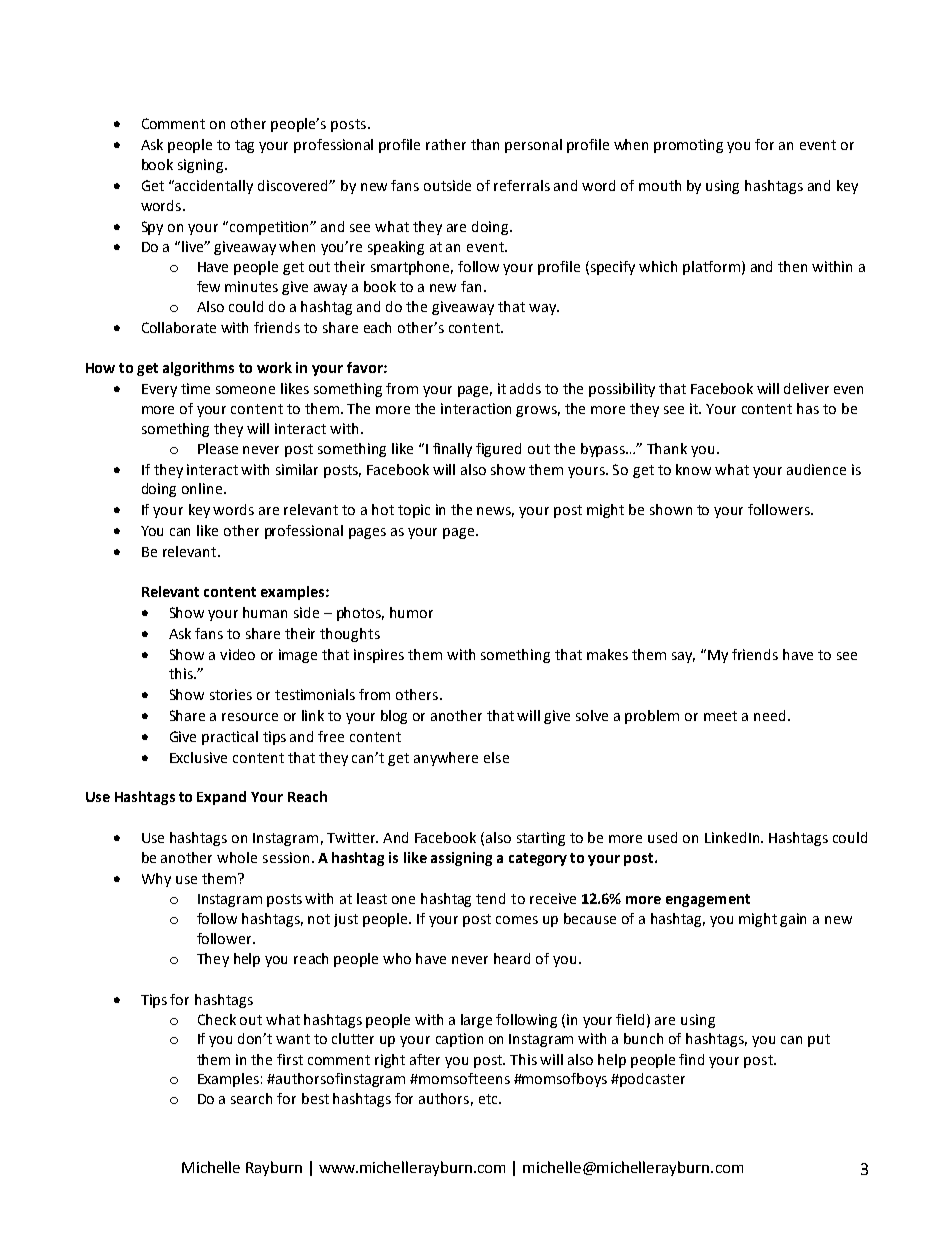  Describe the element at coordinates (251, 1098) in the page. I see `search` at that location.
